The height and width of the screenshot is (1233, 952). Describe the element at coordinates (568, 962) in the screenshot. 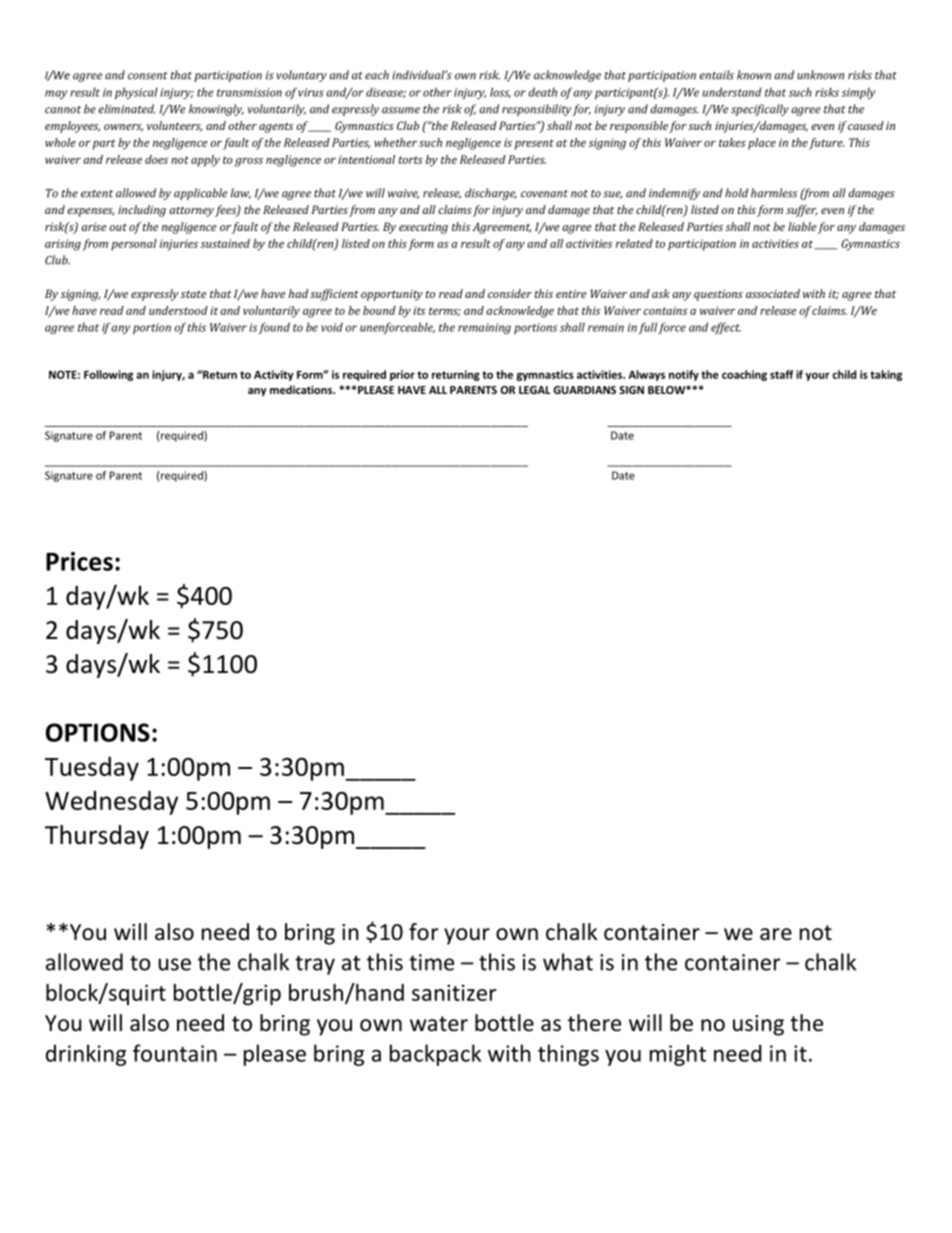

I see `what` at that location.
